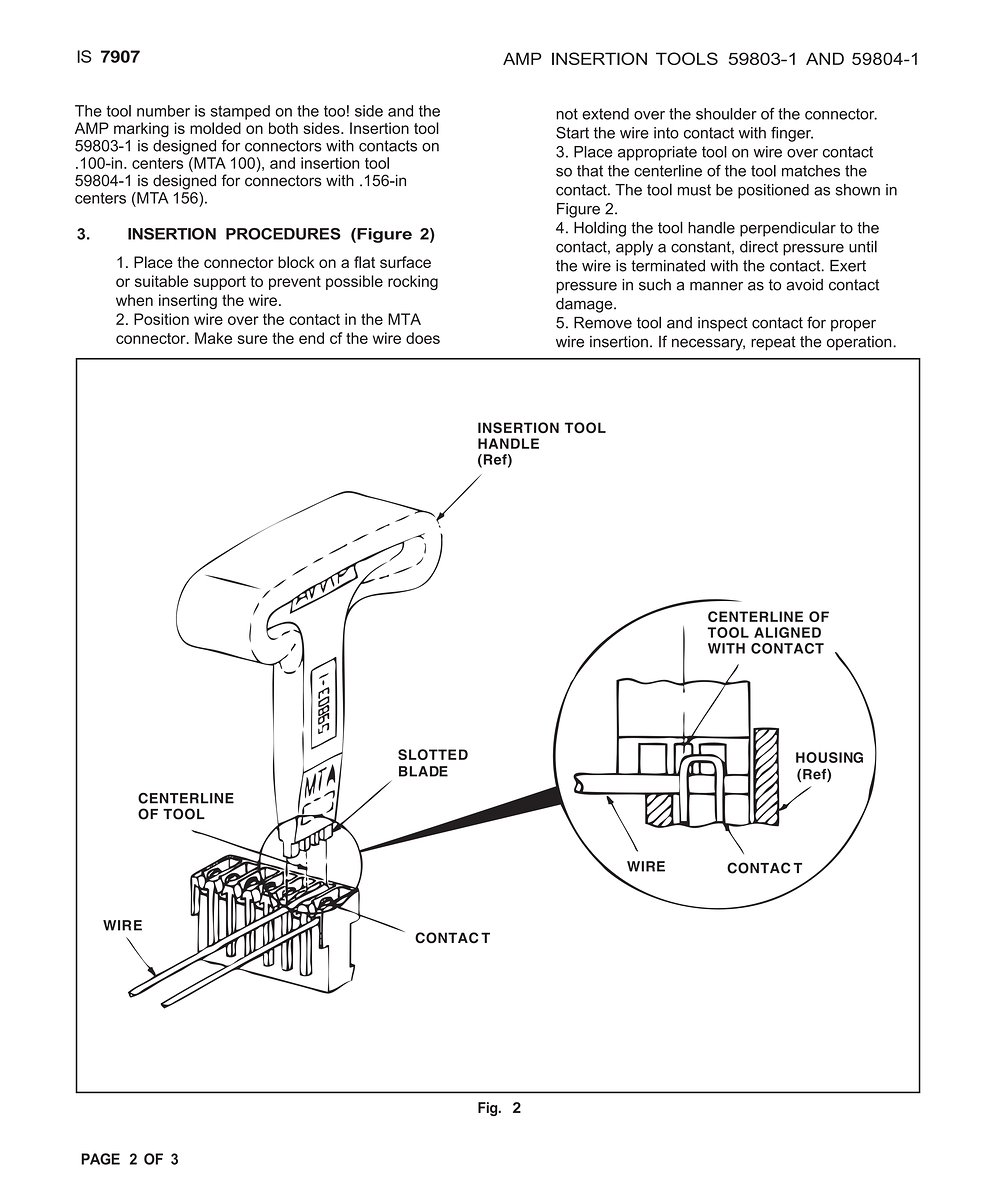  I want to click on ALIGNED, so click(787, 632).
